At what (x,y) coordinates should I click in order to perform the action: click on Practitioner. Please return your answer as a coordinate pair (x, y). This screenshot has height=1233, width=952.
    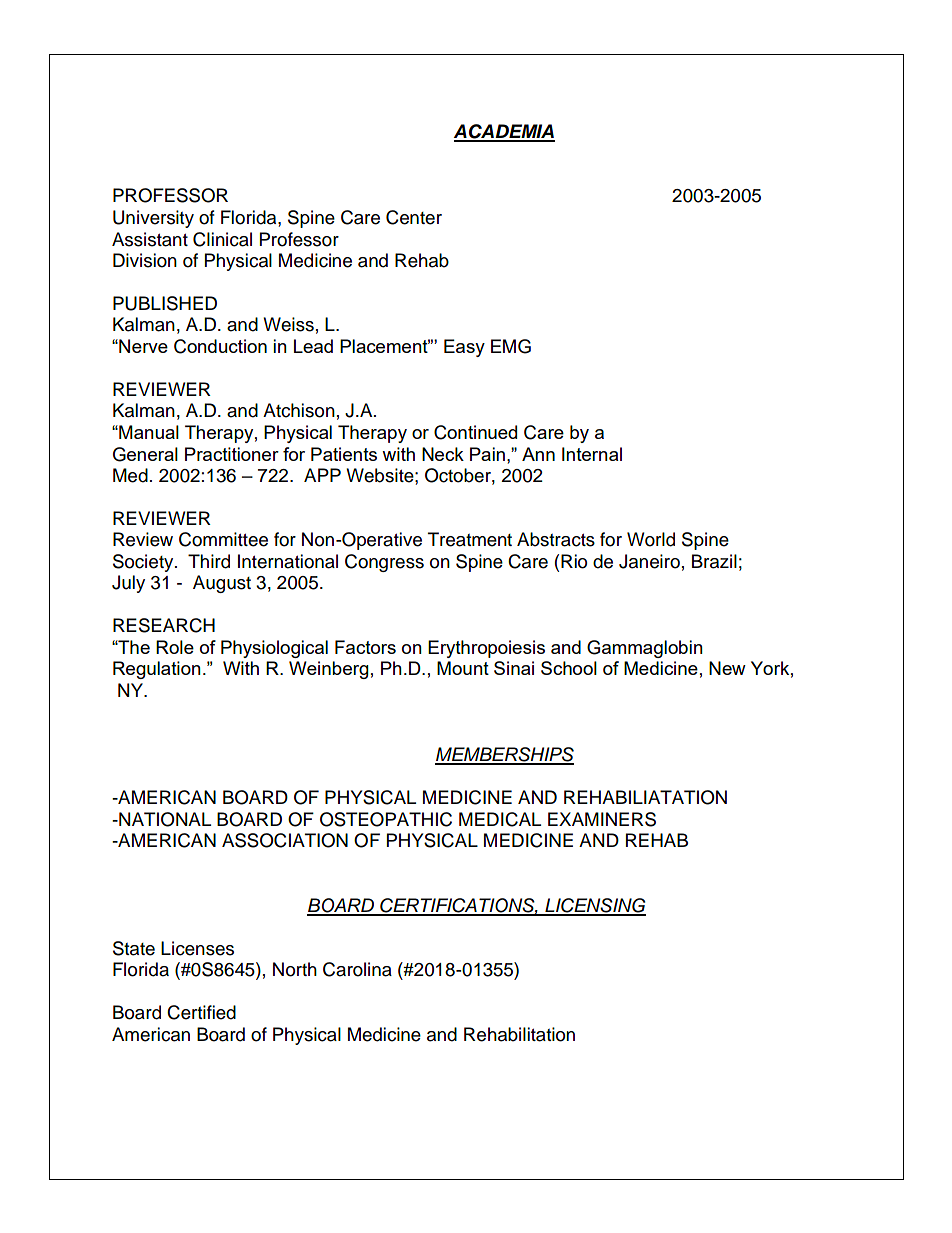
    Looking at the image, I should click on (232, 454).
